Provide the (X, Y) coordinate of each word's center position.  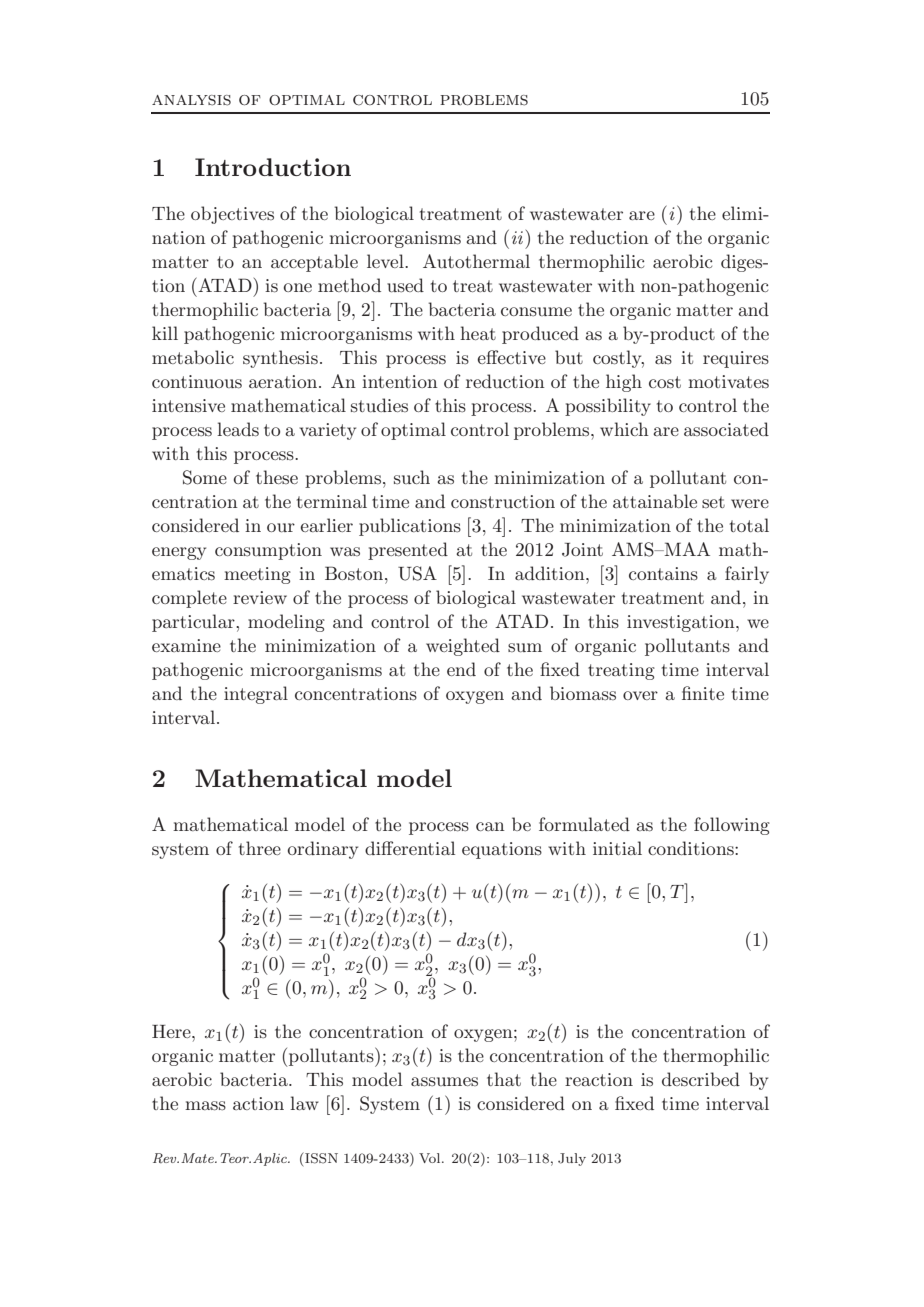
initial (617, 848)
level (386, 261)
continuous (197, 382)
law (304, 1103)
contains (663, 573)
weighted (463, 647)
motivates (728, 382)
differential (410, 848)
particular (194, 623)
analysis (191, 100)
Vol (431, 1158)
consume (536, 311)
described (701, 1079)
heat (478, 333)
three (260, 848)
